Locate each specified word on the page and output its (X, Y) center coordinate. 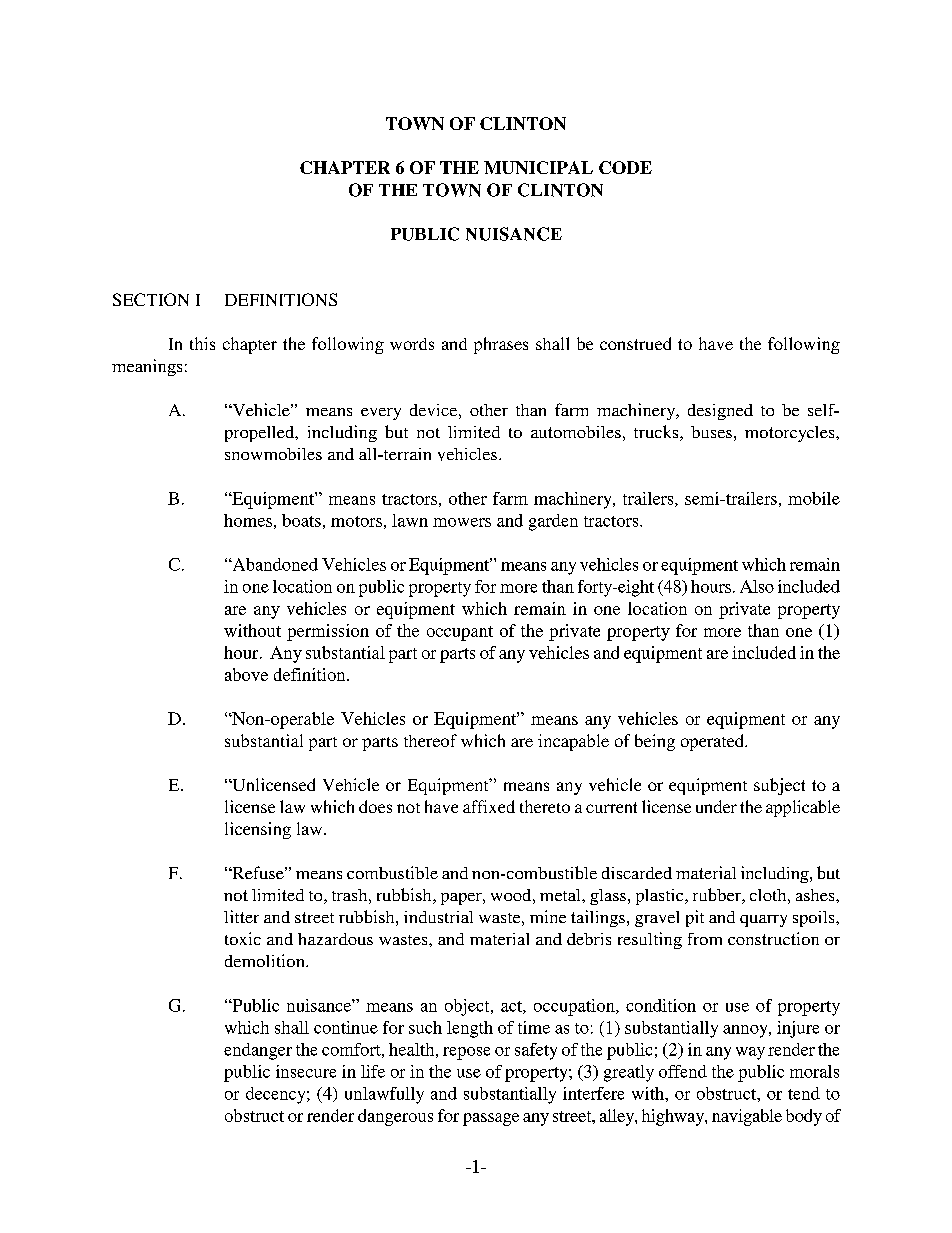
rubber (718, 896)
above (246, 674)
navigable (747, 1117)
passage (491, 1119)
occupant (460, 633)
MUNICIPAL (538, 167)
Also (757, 586)
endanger (258, 1051)
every (381, 414)
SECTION (151, 299)
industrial (438, 917)
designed (720, 412)
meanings (147, 367)
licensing (258, 830)
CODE (625, 167)
